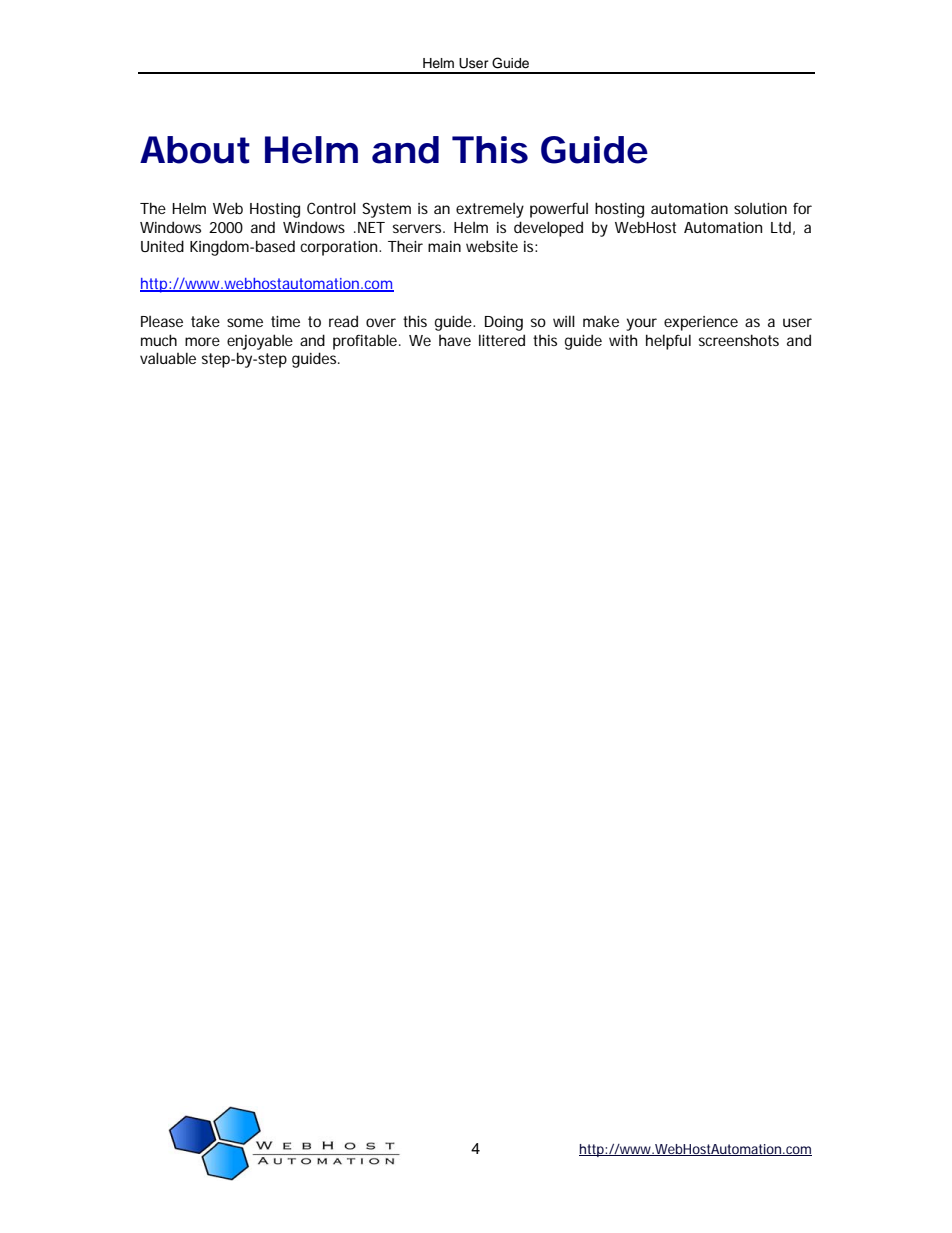 The image size is (952, 1233). I want to click on About, so click(195, 150).
